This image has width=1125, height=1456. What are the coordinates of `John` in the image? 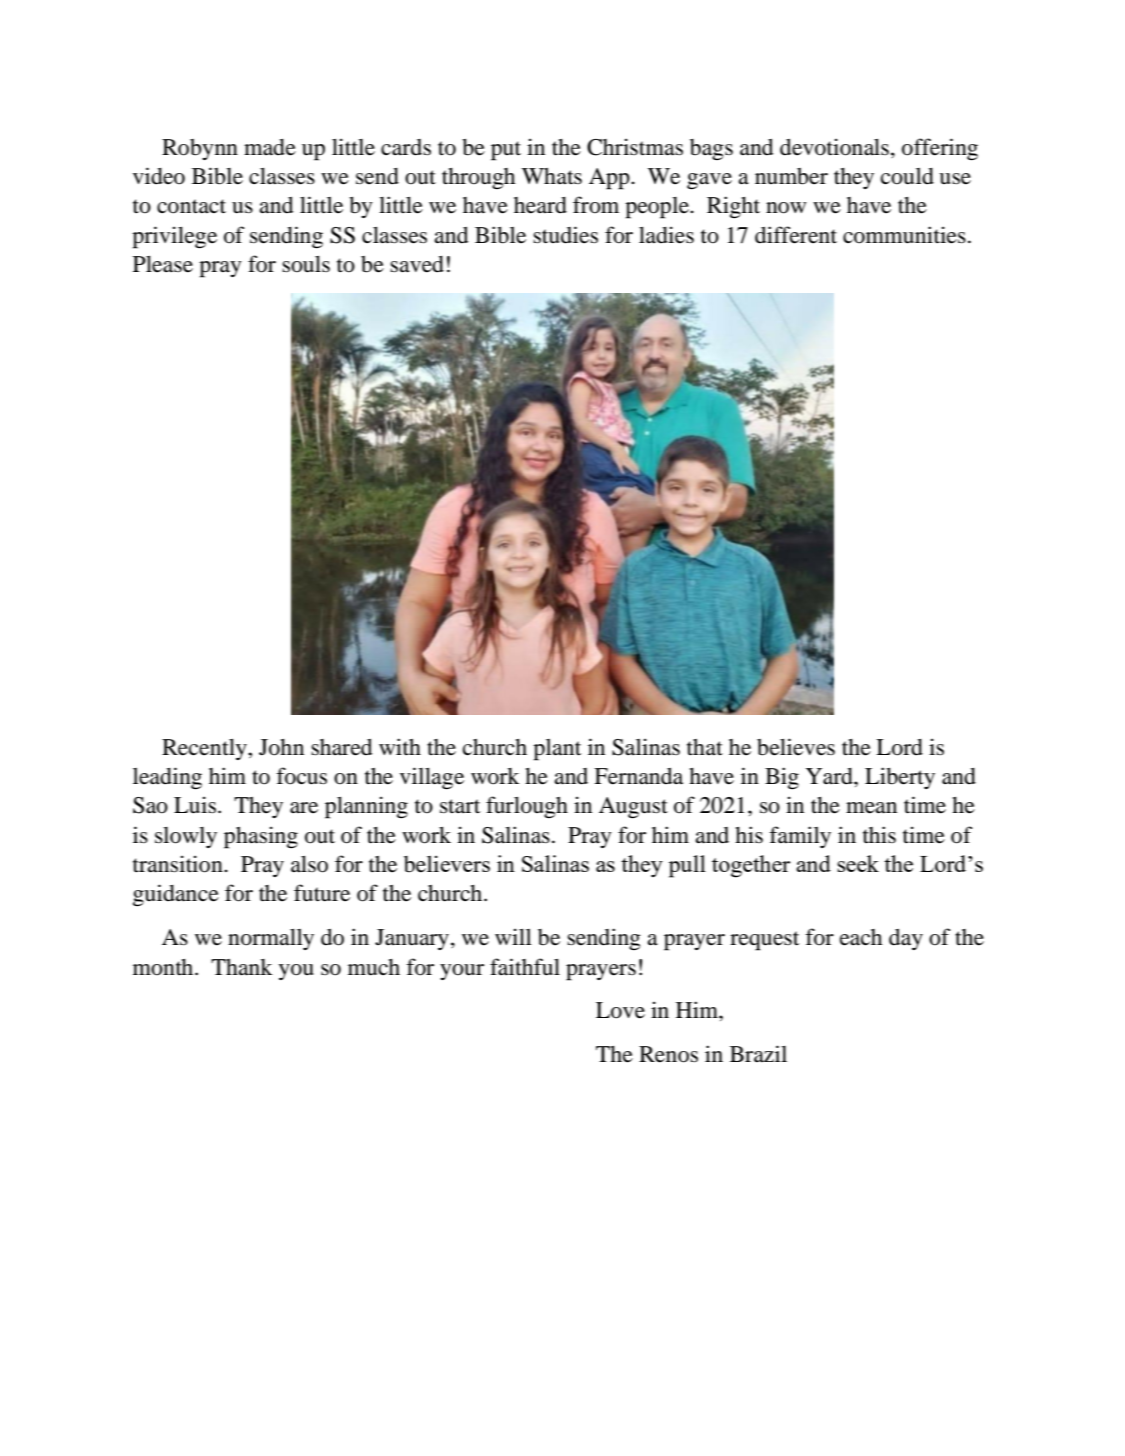 It's located at (281, 747).
